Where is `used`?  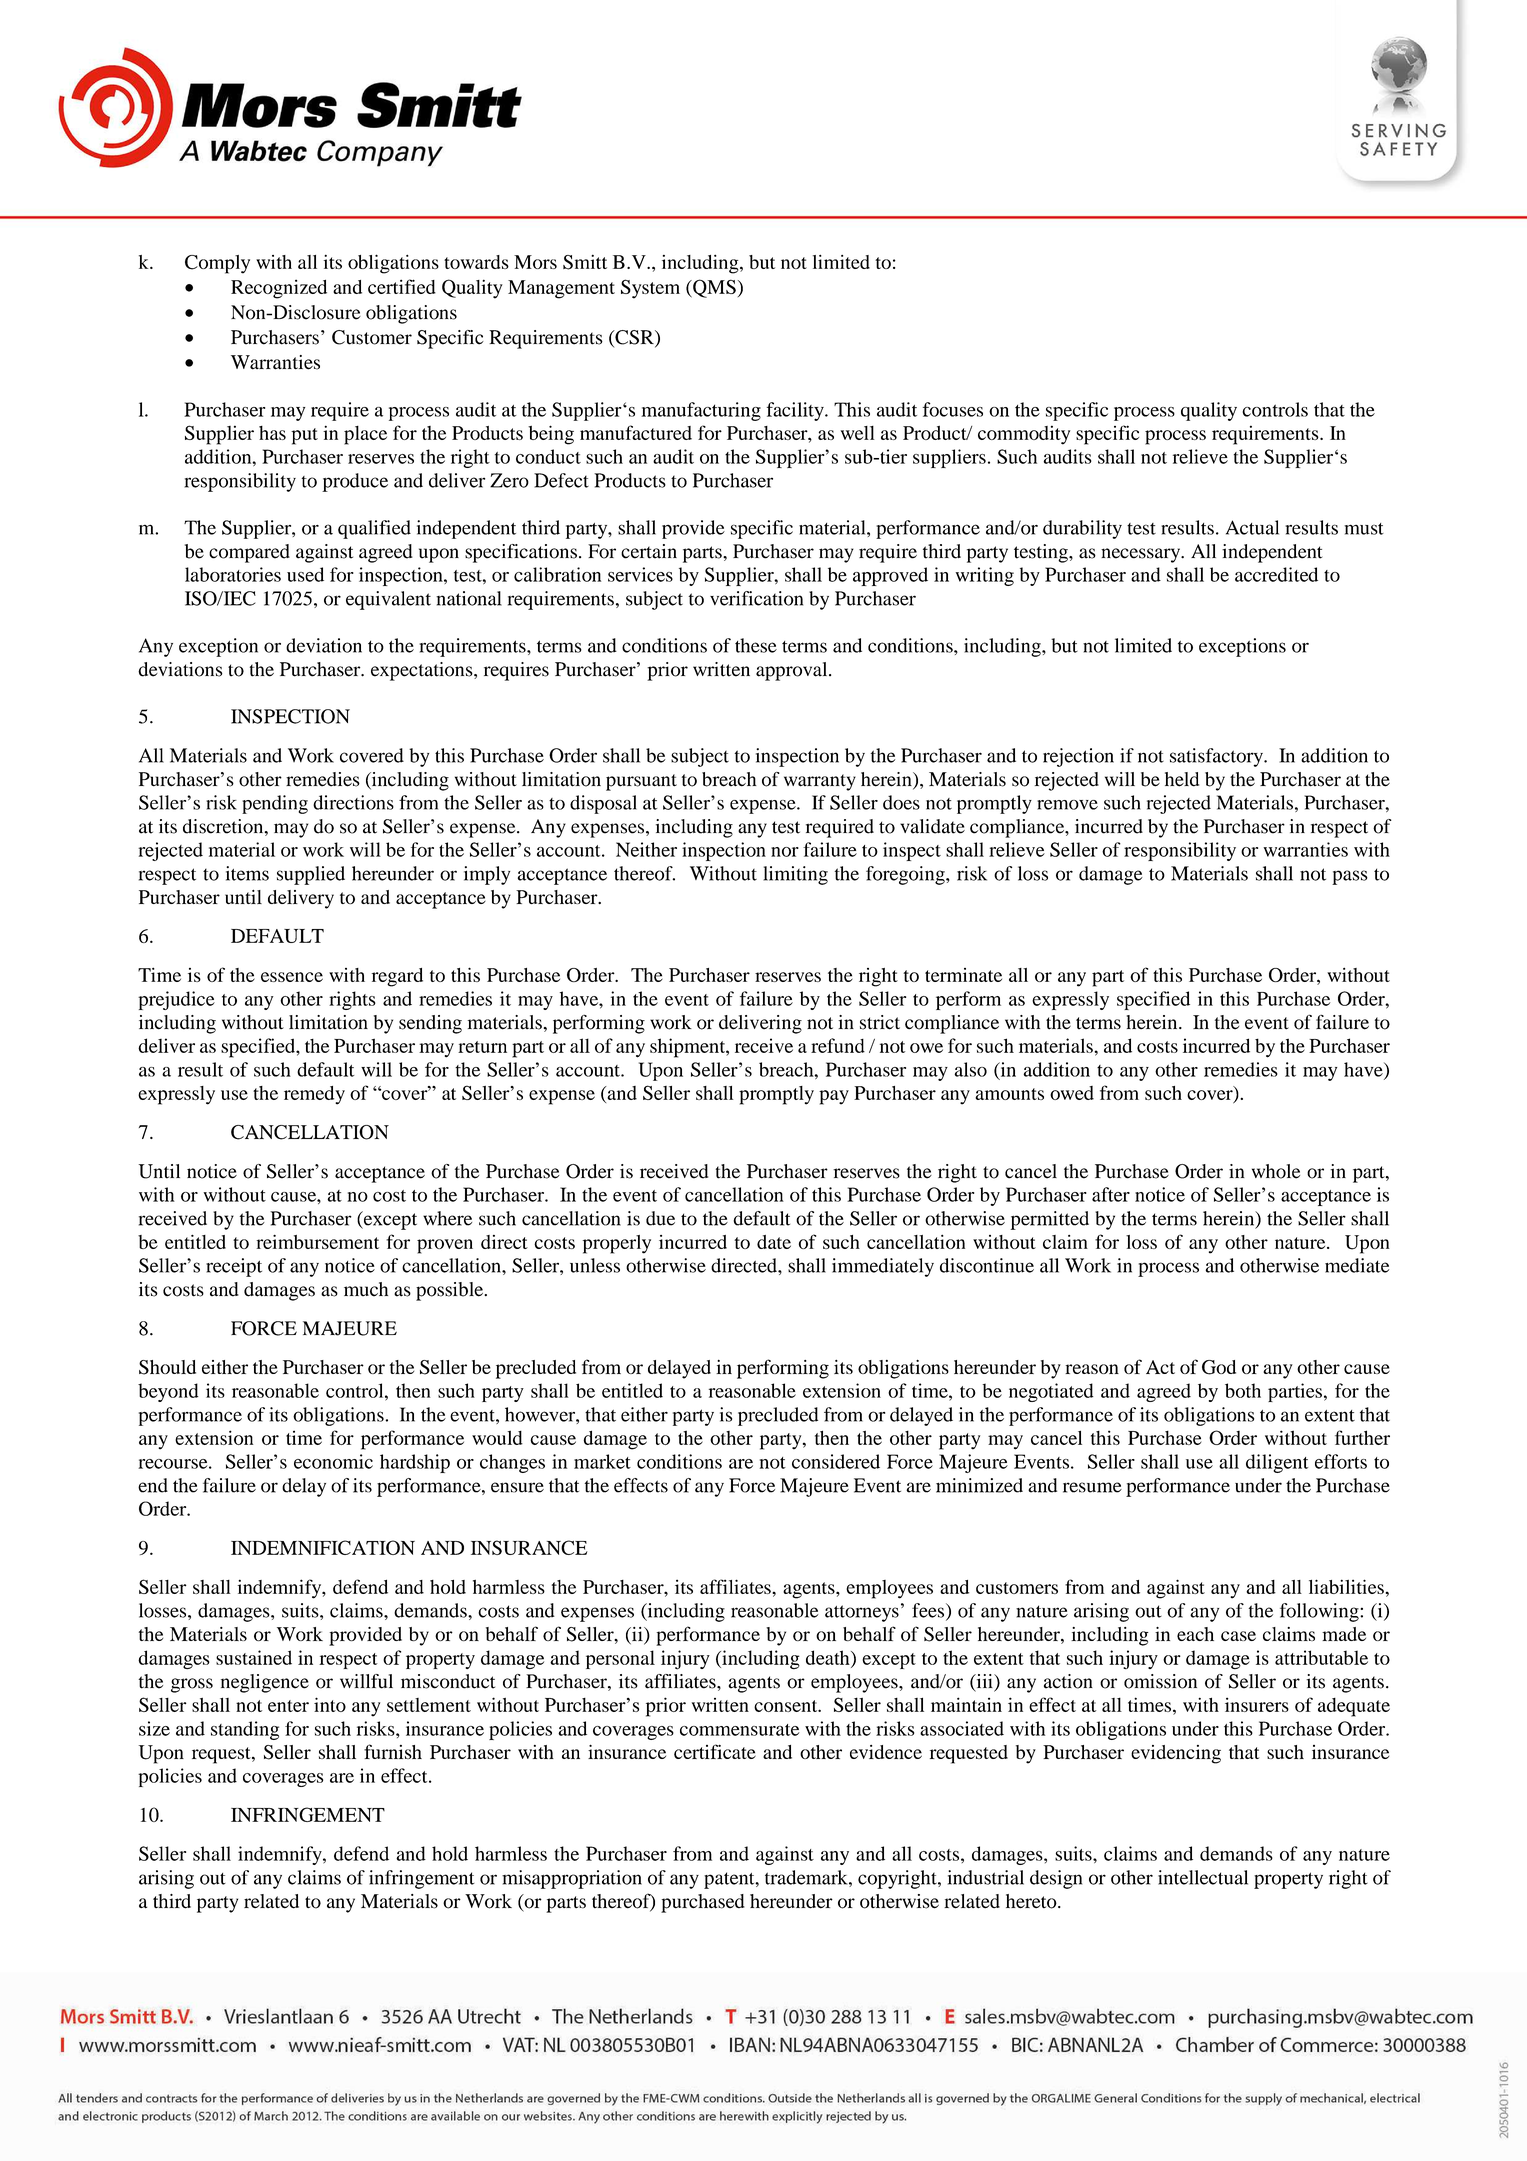
used is located at coordinates (305, 574).
